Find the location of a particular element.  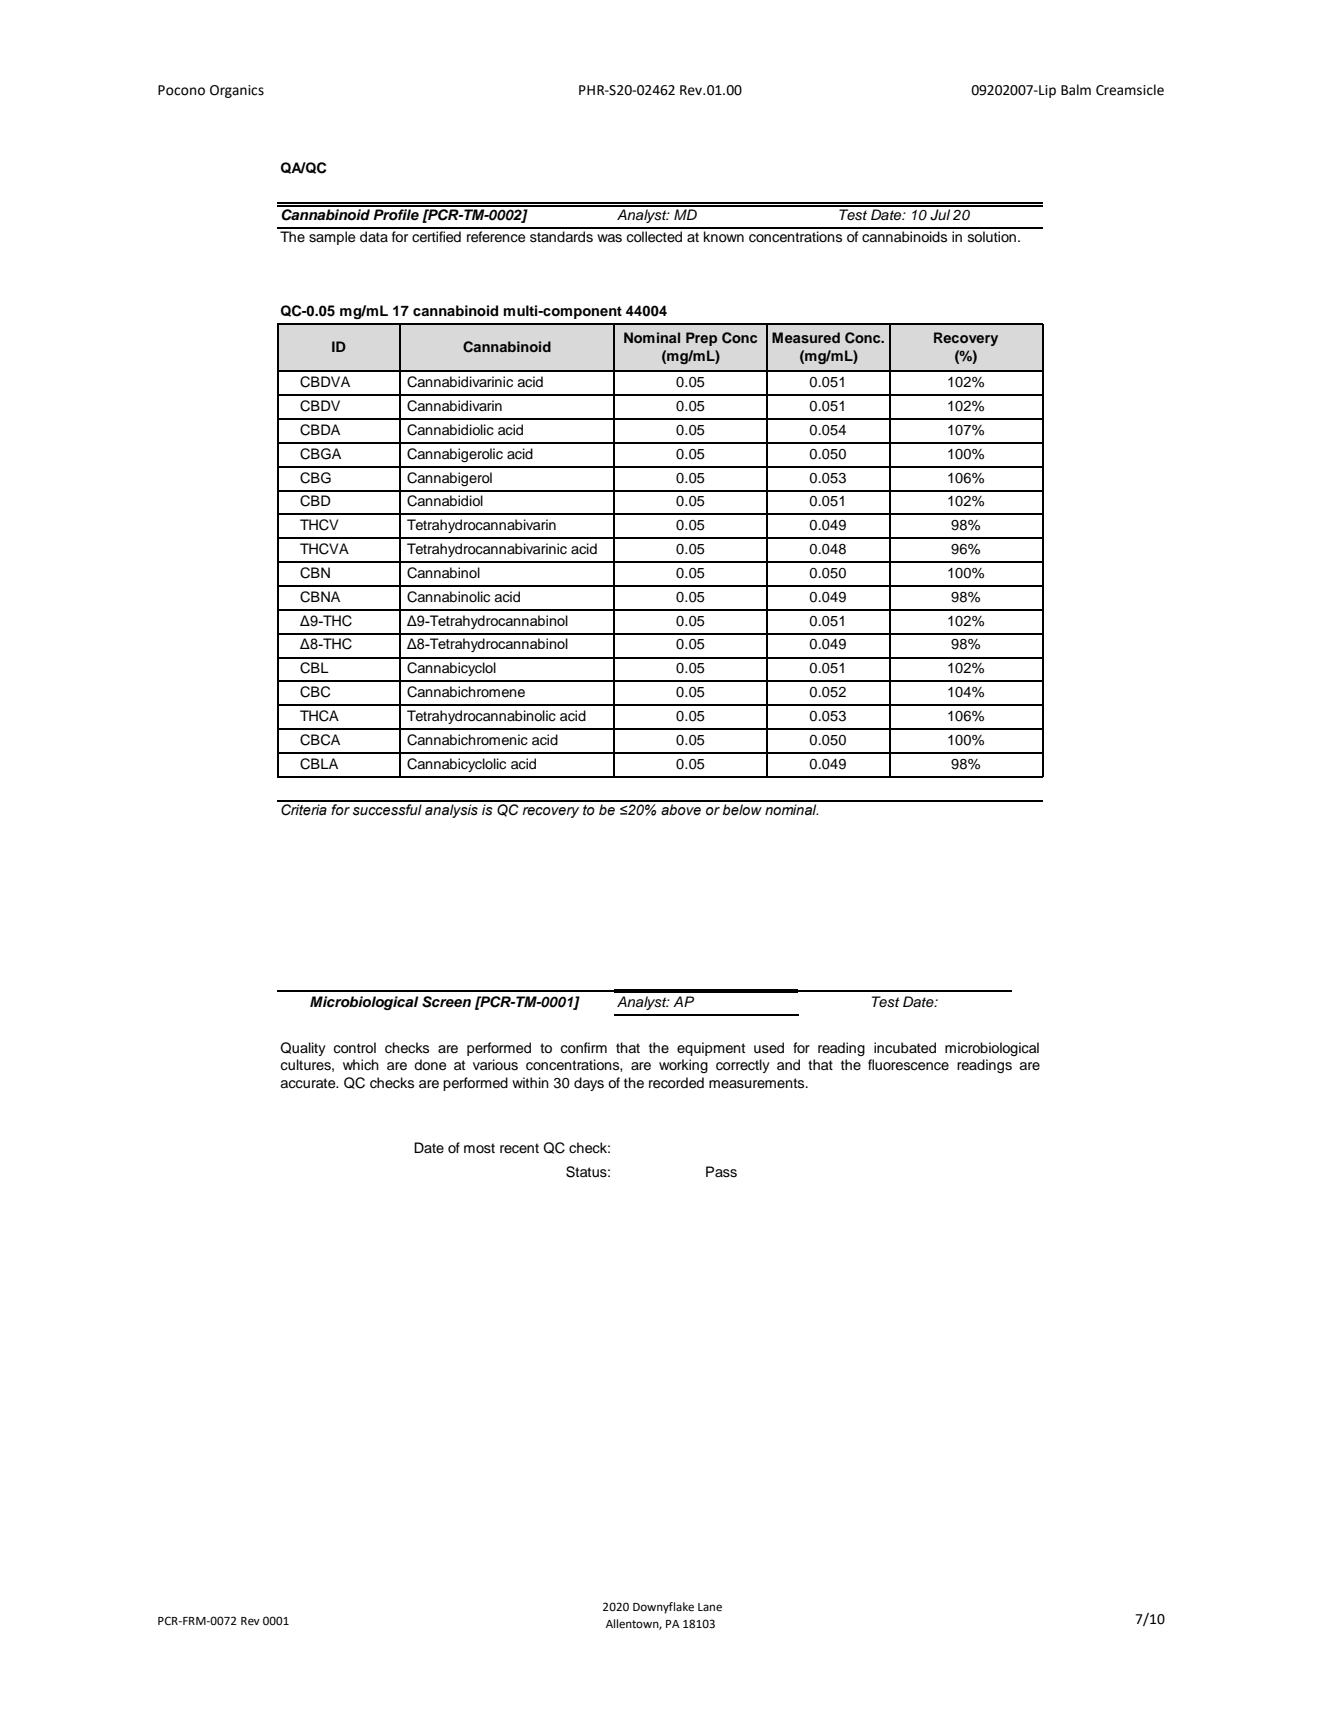

CBCA is located at coordinates (320, 740).
